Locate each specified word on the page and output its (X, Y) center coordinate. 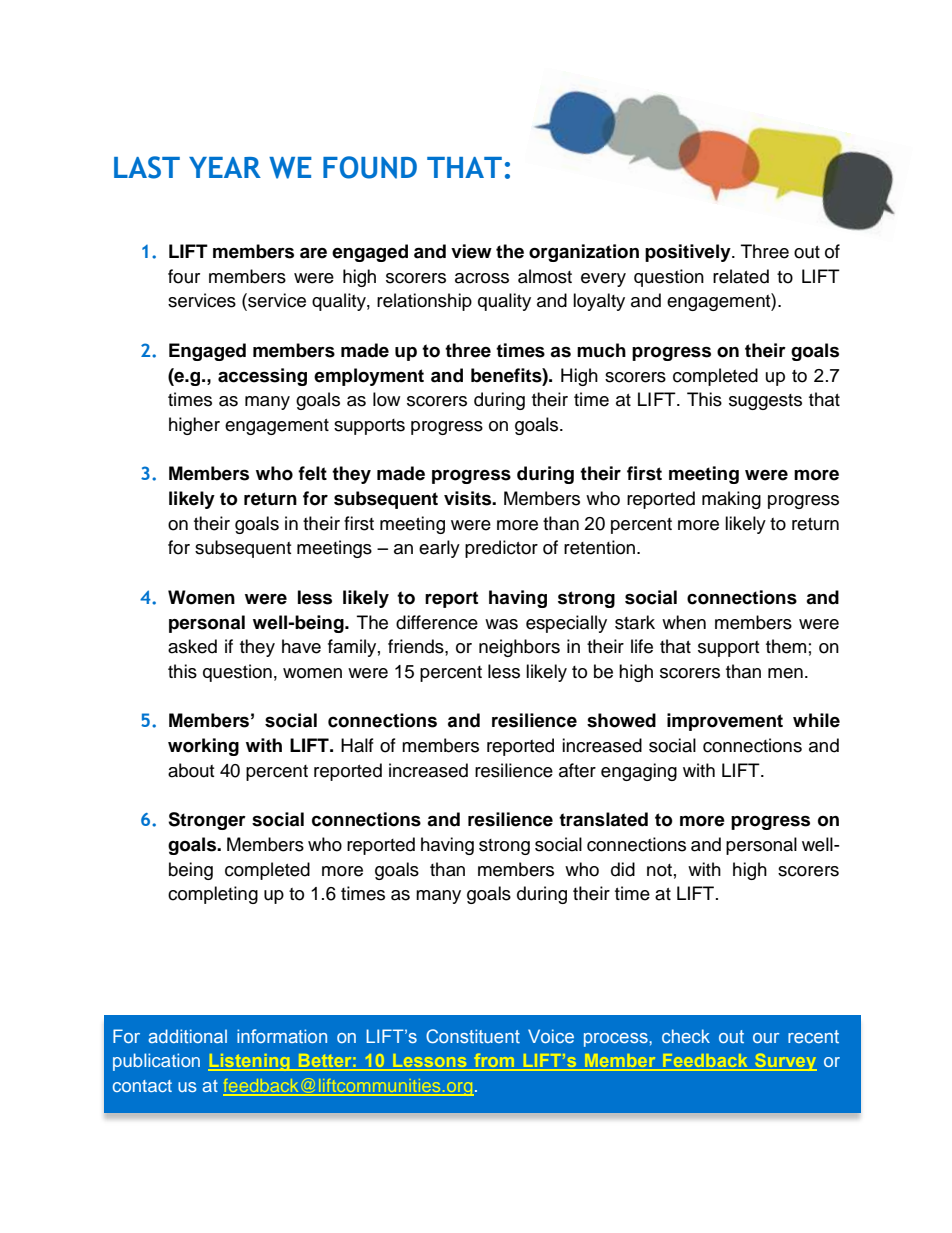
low (386, 399)
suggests (765, 402)
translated (603, 819)
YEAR (225, 167)
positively (689, 253)
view (471, 251)
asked (192, 646)
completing (213, 895)
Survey (785, 1062)
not (659, 870)
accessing (262, 377)
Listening (250, 1062)
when (684, 622)
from (494, 1062)
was (501, 624)
